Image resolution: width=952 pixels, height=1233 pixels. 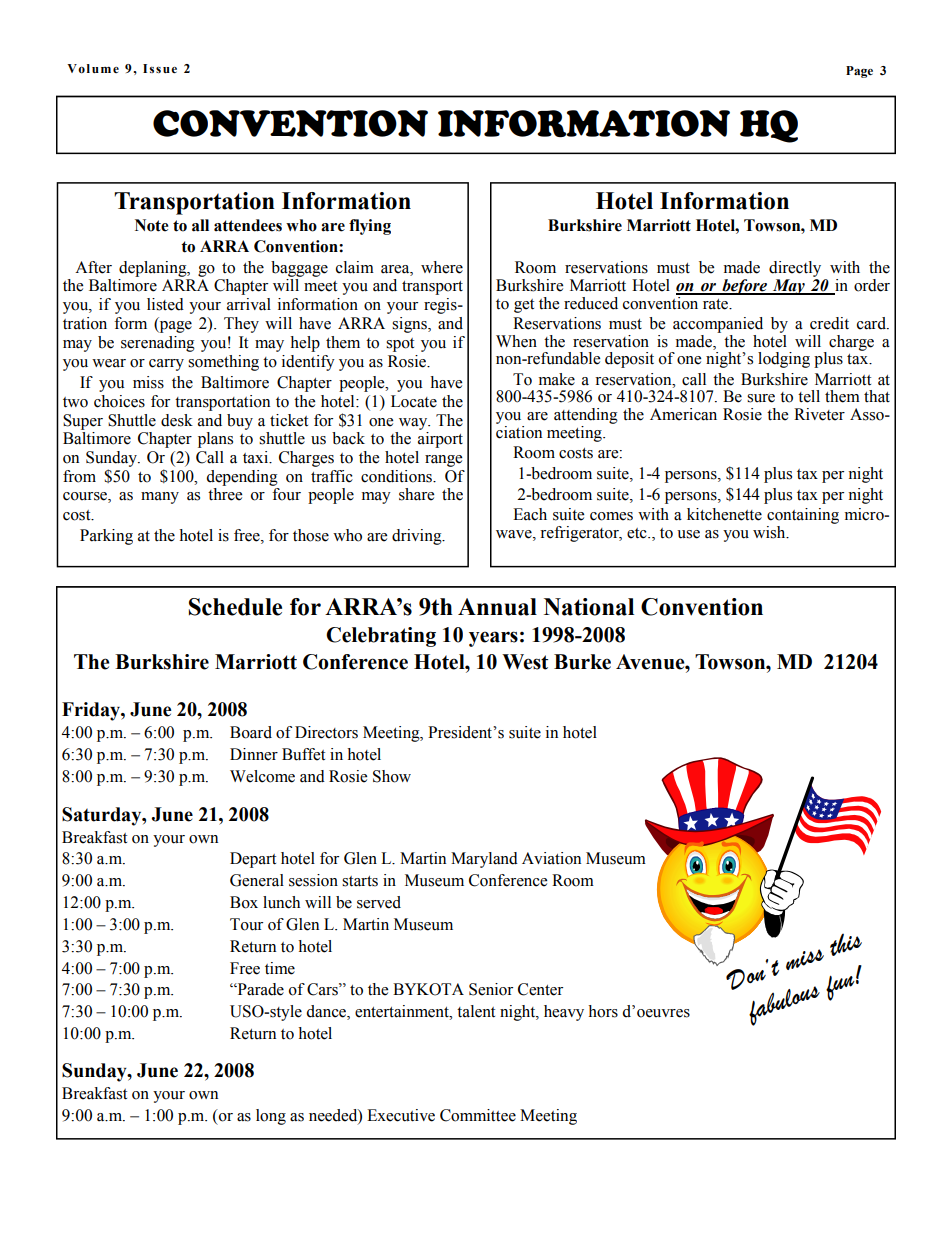 I want to click on West, so click(x=525, y=662).
